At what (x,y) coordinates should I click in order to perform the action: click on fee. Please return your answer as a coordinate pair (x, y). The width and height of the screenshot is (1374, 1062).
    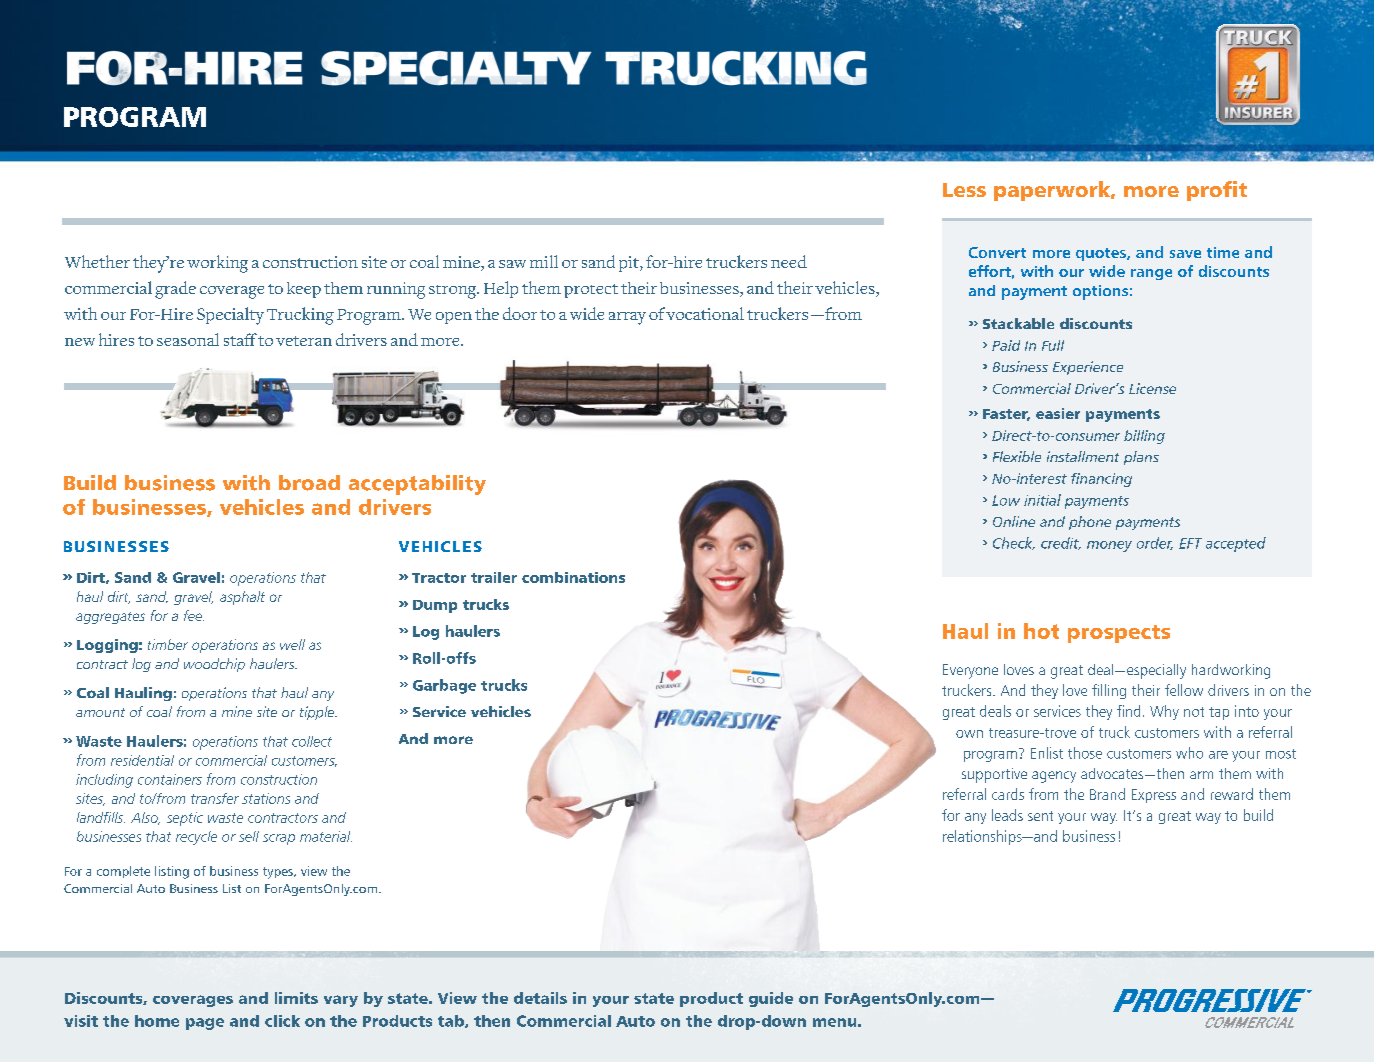
    Looking at the image, I should click on (194, 615).
